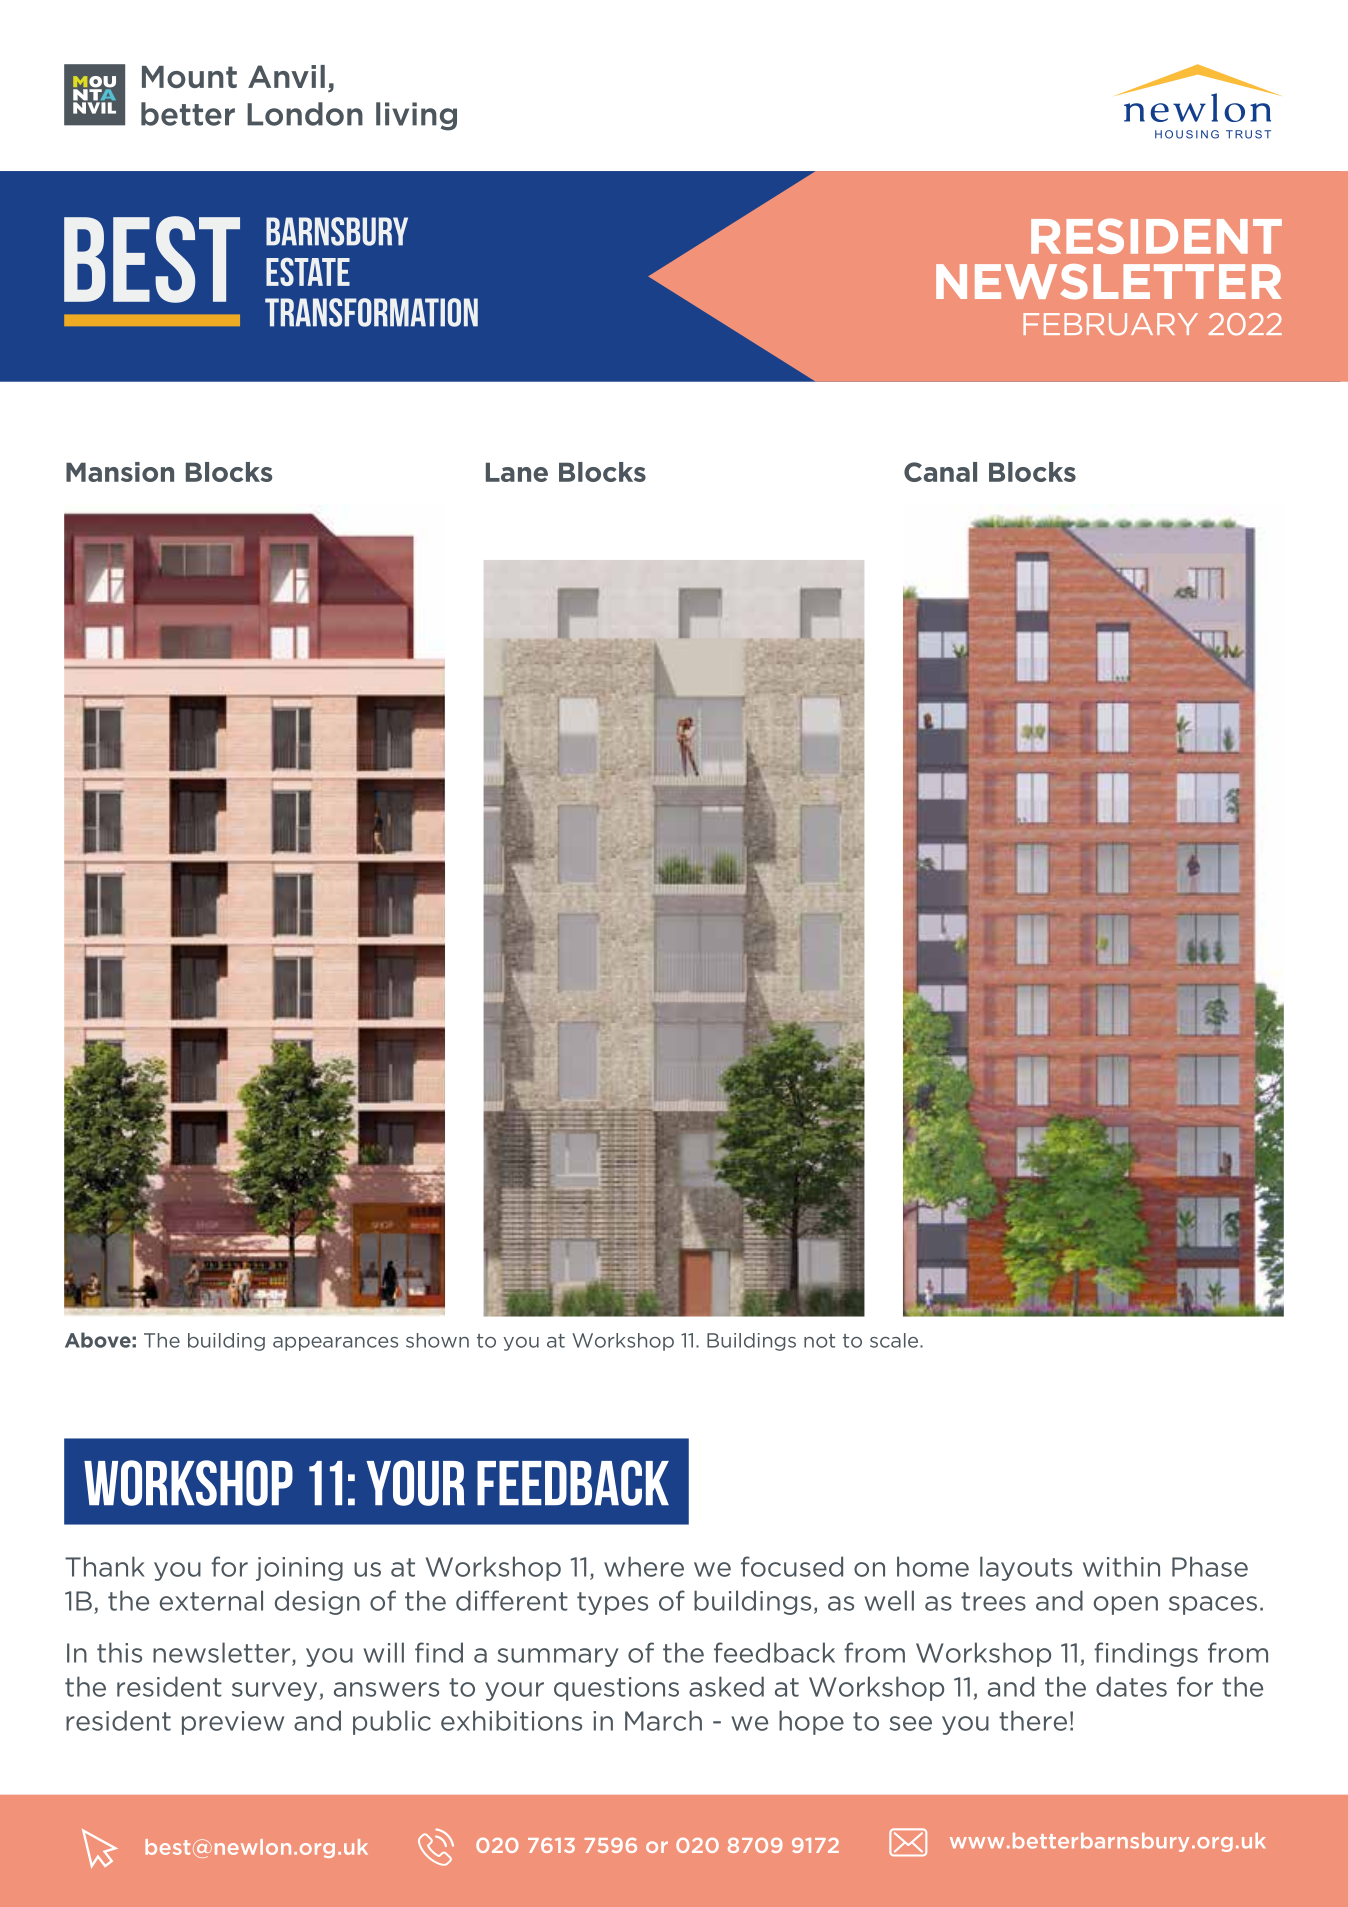 The height and width of the screenshot is (1907, 1348). What do you see at coordinates (437, 1340) in the screenshot?
I see `shown` at bounding box center [437, 1340].
